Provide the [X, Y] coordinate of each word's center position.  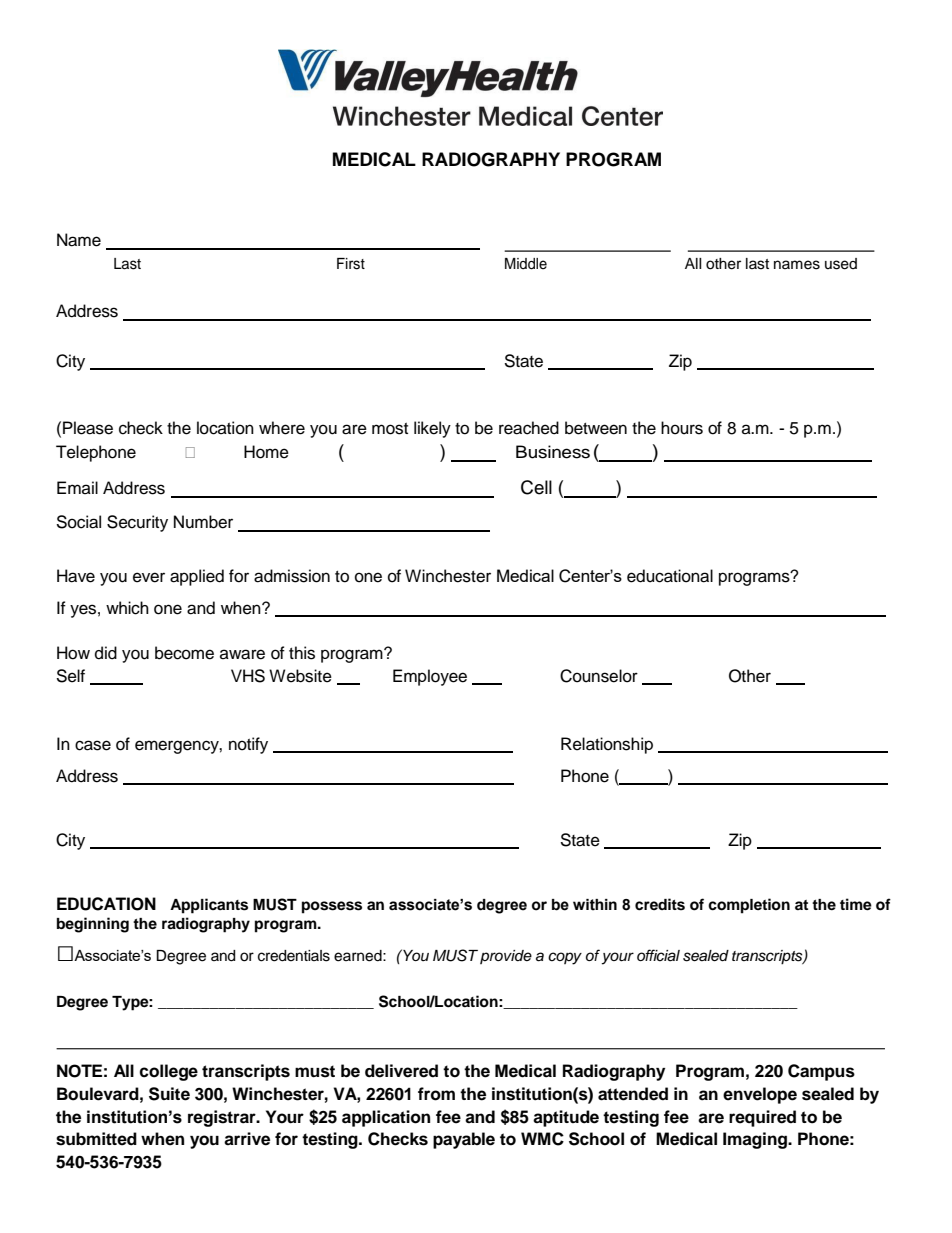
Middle [526, 264]
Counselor [599, 676]
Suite [169, 1094]
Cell [536, 487]
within [595, 905]
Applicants [209, 906]
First [351, 264]
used [841, 264]
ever [149, 577]
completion [749, 906]
